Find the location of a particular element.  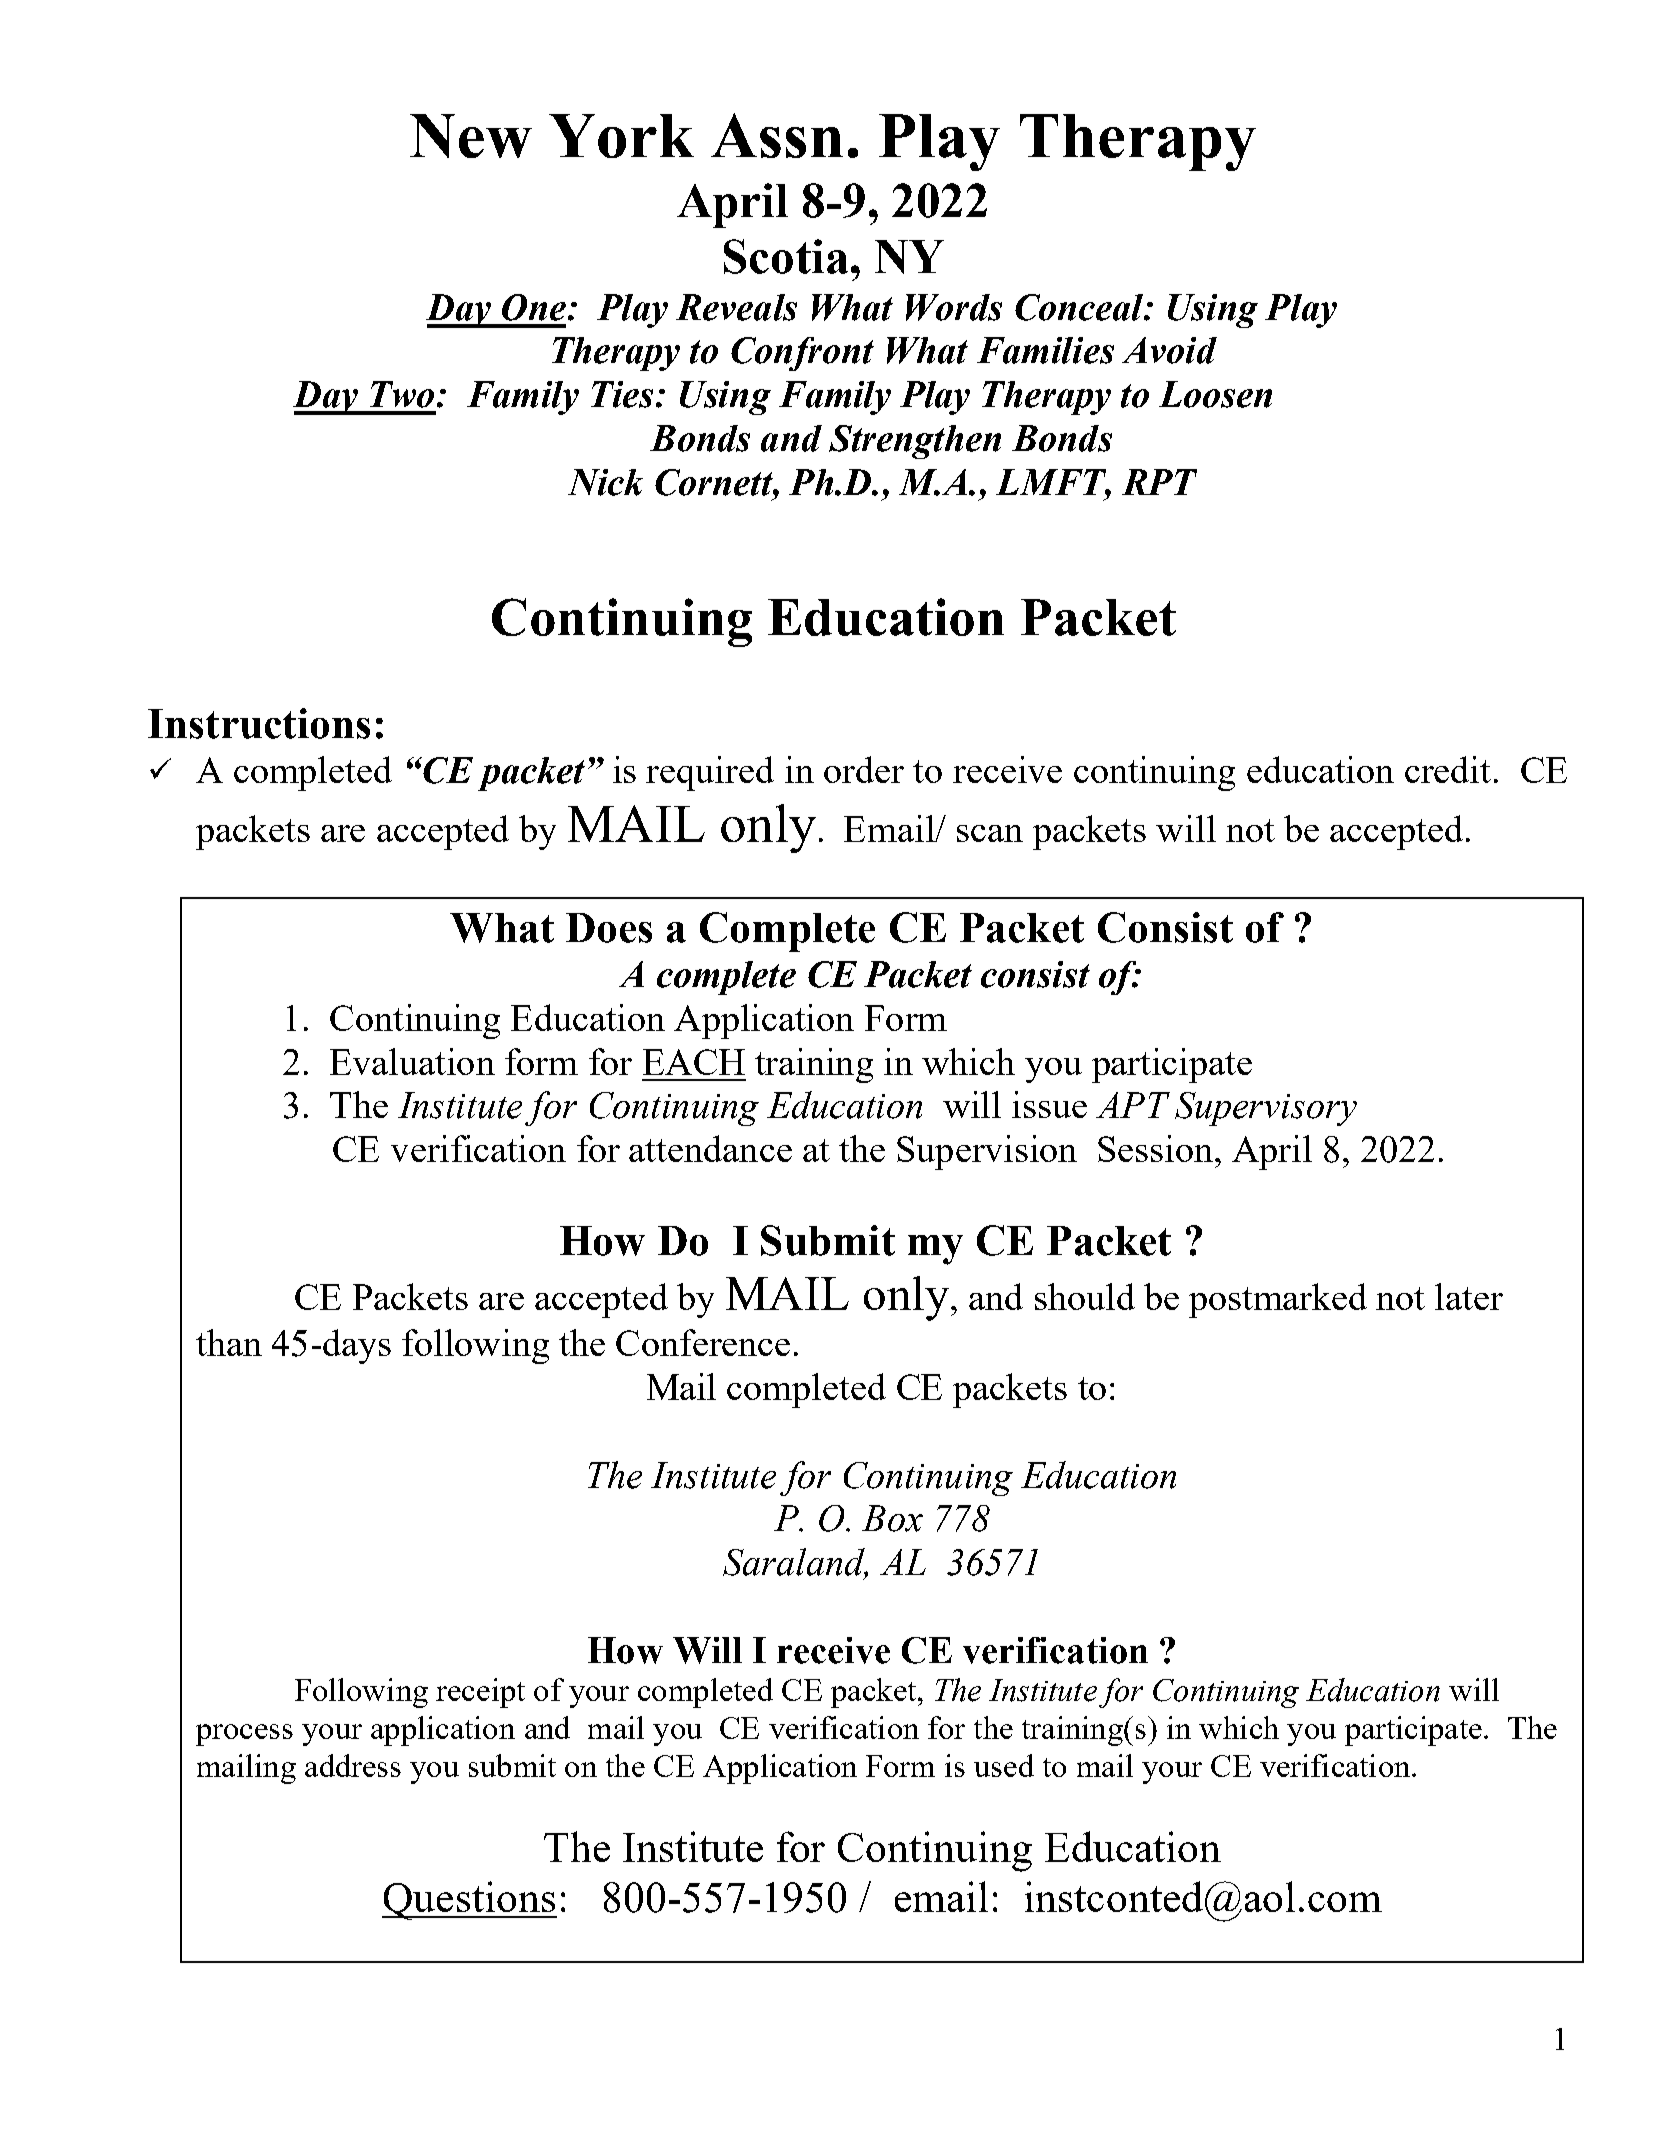

Box is located at coordinates (892, 1518).
